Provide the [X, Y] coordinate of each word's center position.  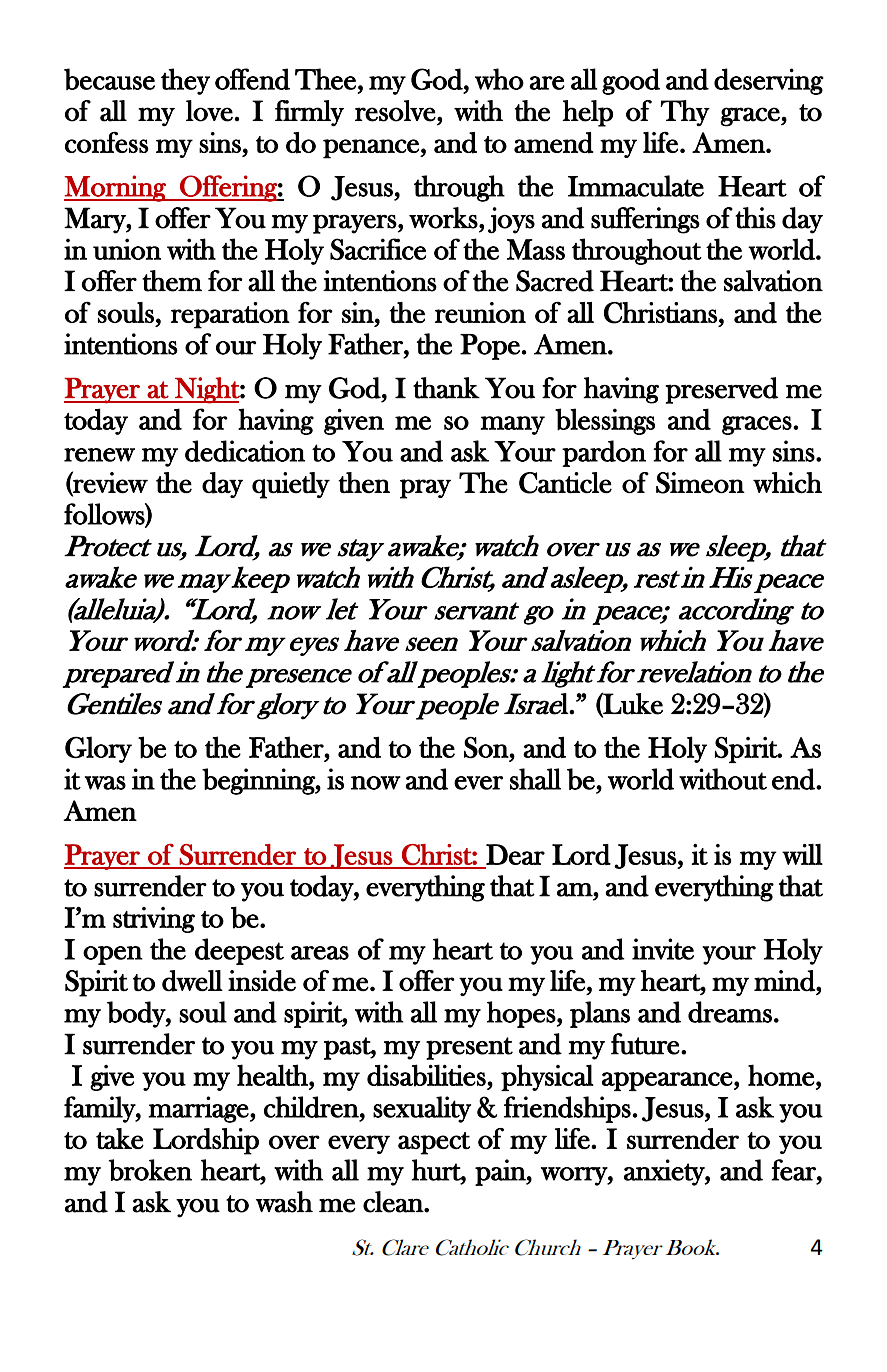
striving [154, 920]
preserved [721, 390]
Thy [685, 113]
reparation [230, 315]
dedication [245, 451]
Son [487, 747]
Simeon [700, 483]
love [209, 111]
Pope [490, 347]
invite [663, 949]
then [364, 482]
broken [150, 1170]
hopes [521, 1014]
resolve [395, 111]
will [802, 854]
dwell [192, 981]
